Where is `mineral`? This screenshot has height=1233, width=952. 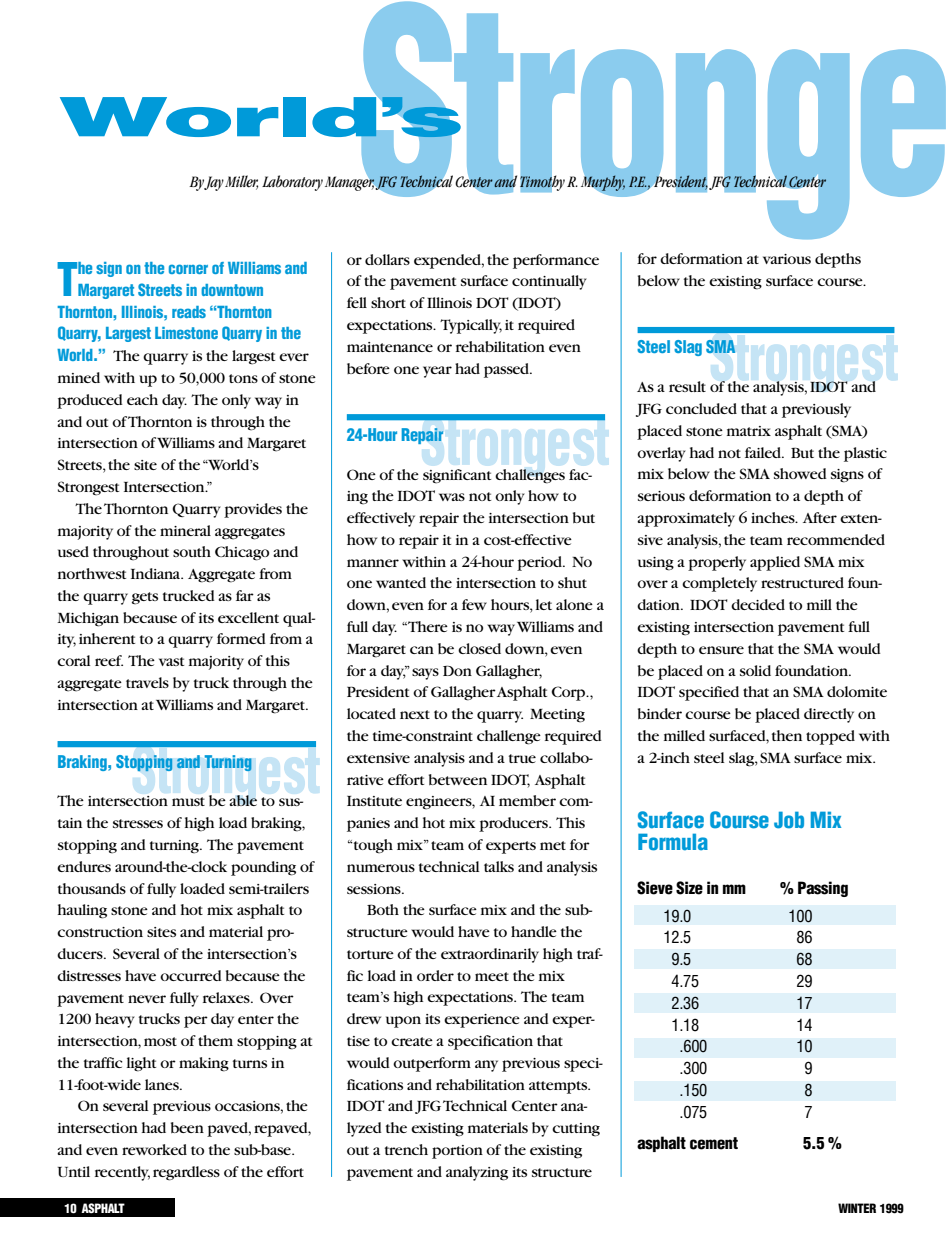
mineral is located at coordinates (185, 530).
